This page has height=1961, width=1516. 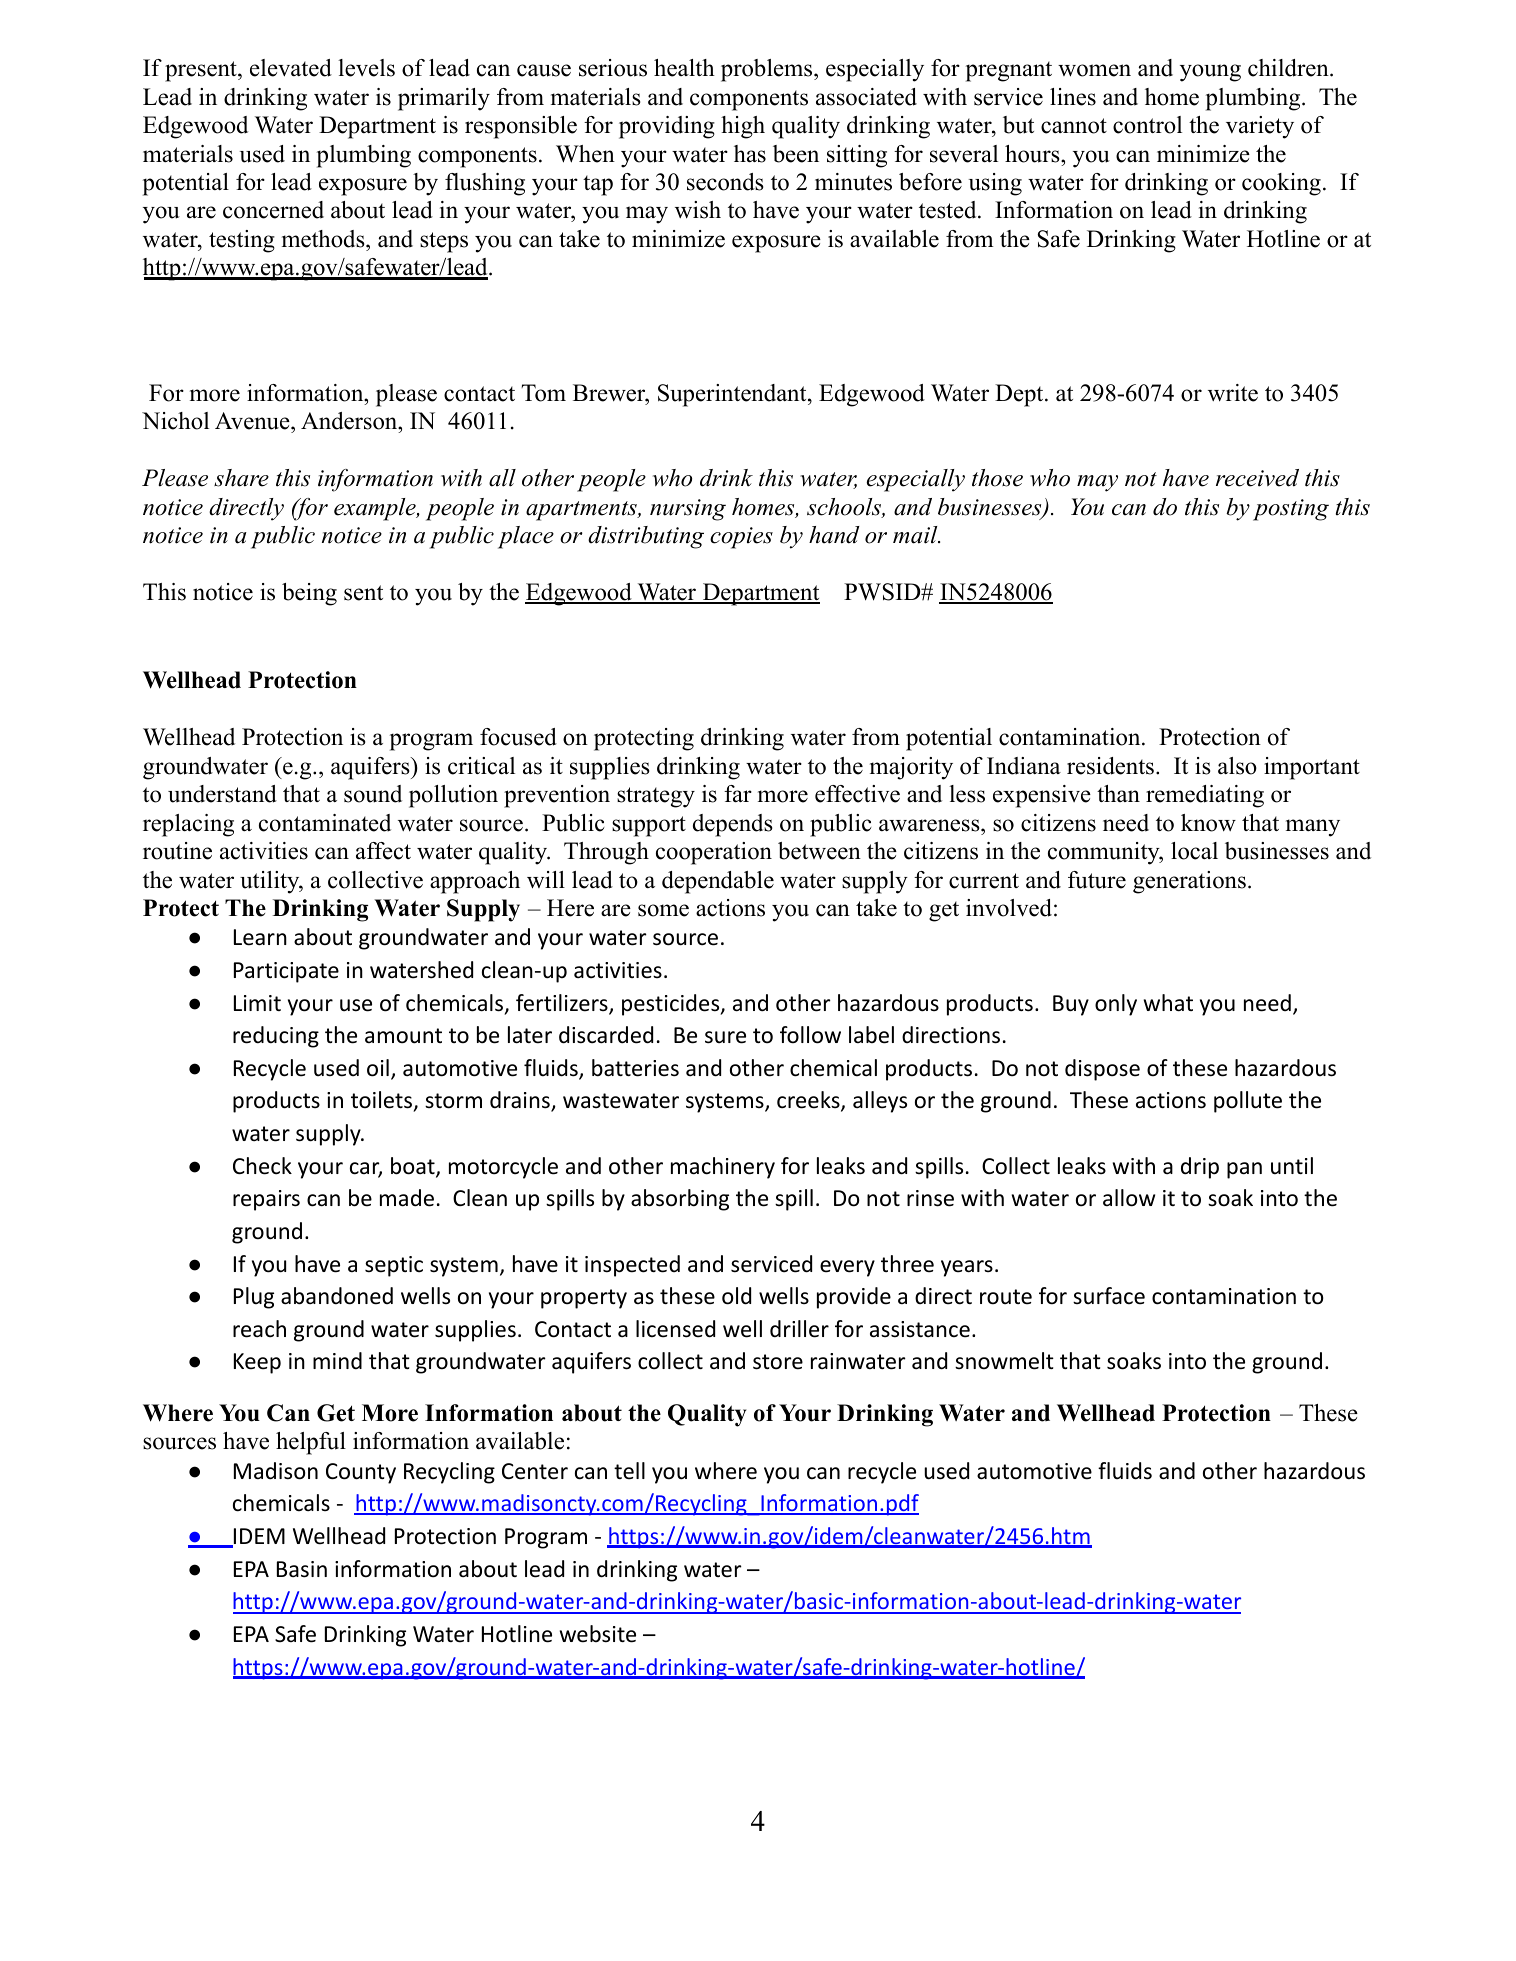 I want to click on Basin, so click(x=302, y=1569).
